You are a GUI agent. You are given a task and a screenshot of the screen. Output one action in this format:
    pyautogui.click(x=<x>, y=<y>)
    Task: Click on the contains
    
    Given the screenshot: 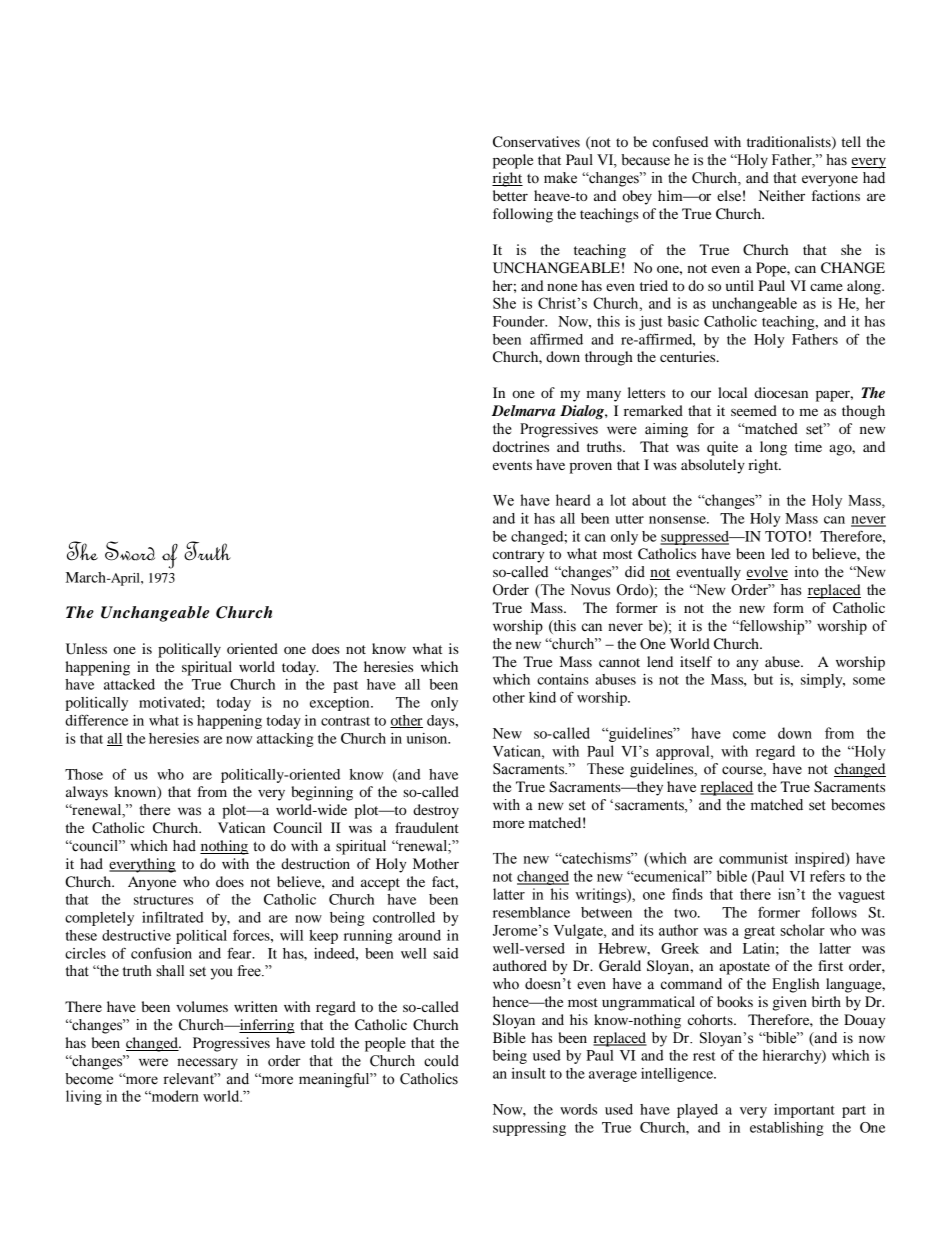 What is the action you would take?
    pyautogui.click(x=563, y=679)
